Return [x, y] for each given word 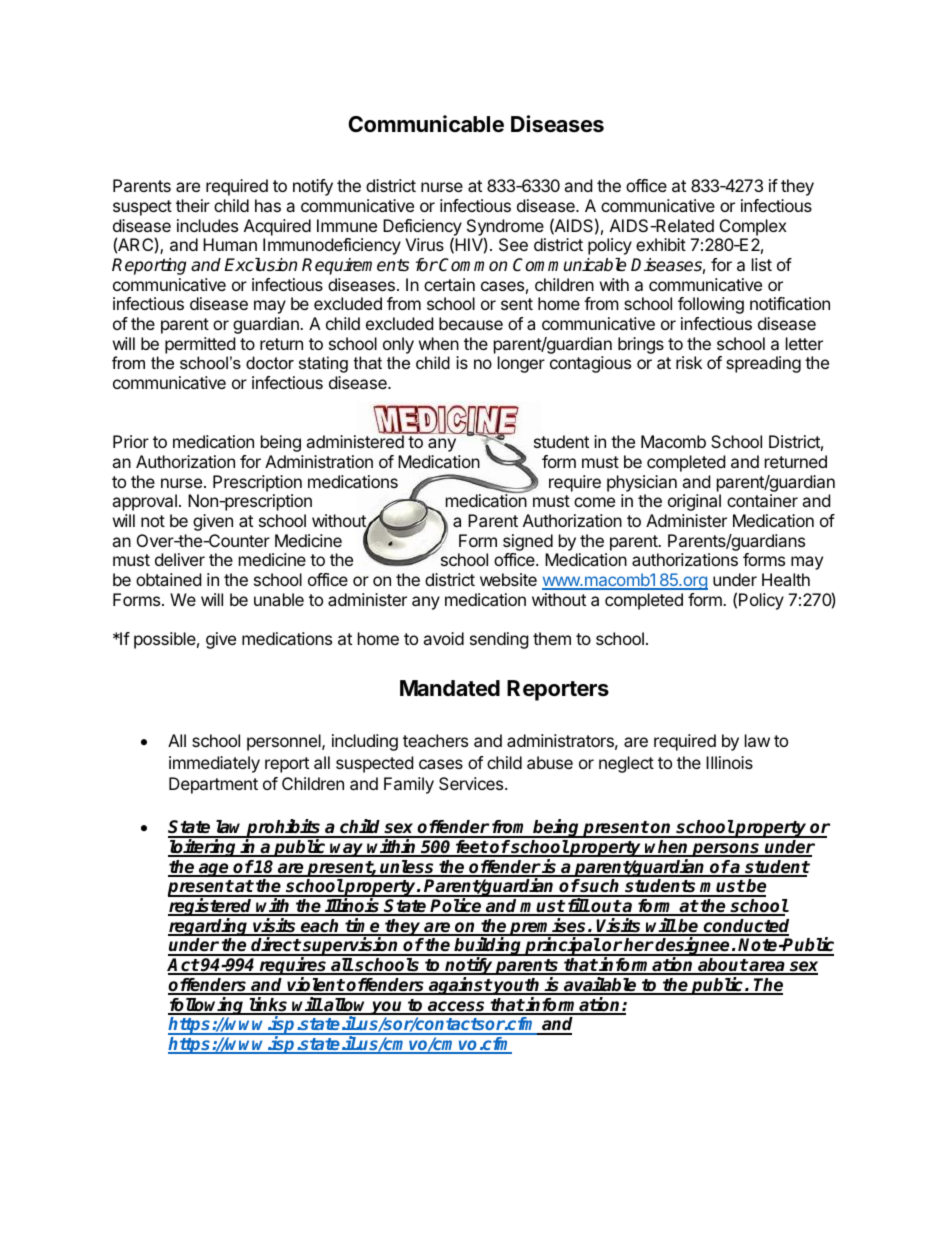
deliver [180, 559]
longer [521, 364]
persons [726, 850]
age [214, 870]
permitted [200, 345]
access [457, 1007]
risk [689, 362]
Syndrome [505, 228]
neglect [626, 764]
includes [207, 225]
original [694, 502]
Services [472, 783]
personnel [285, 742]
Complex [753, 227]
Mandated [450, 688]
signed [528, 542]
